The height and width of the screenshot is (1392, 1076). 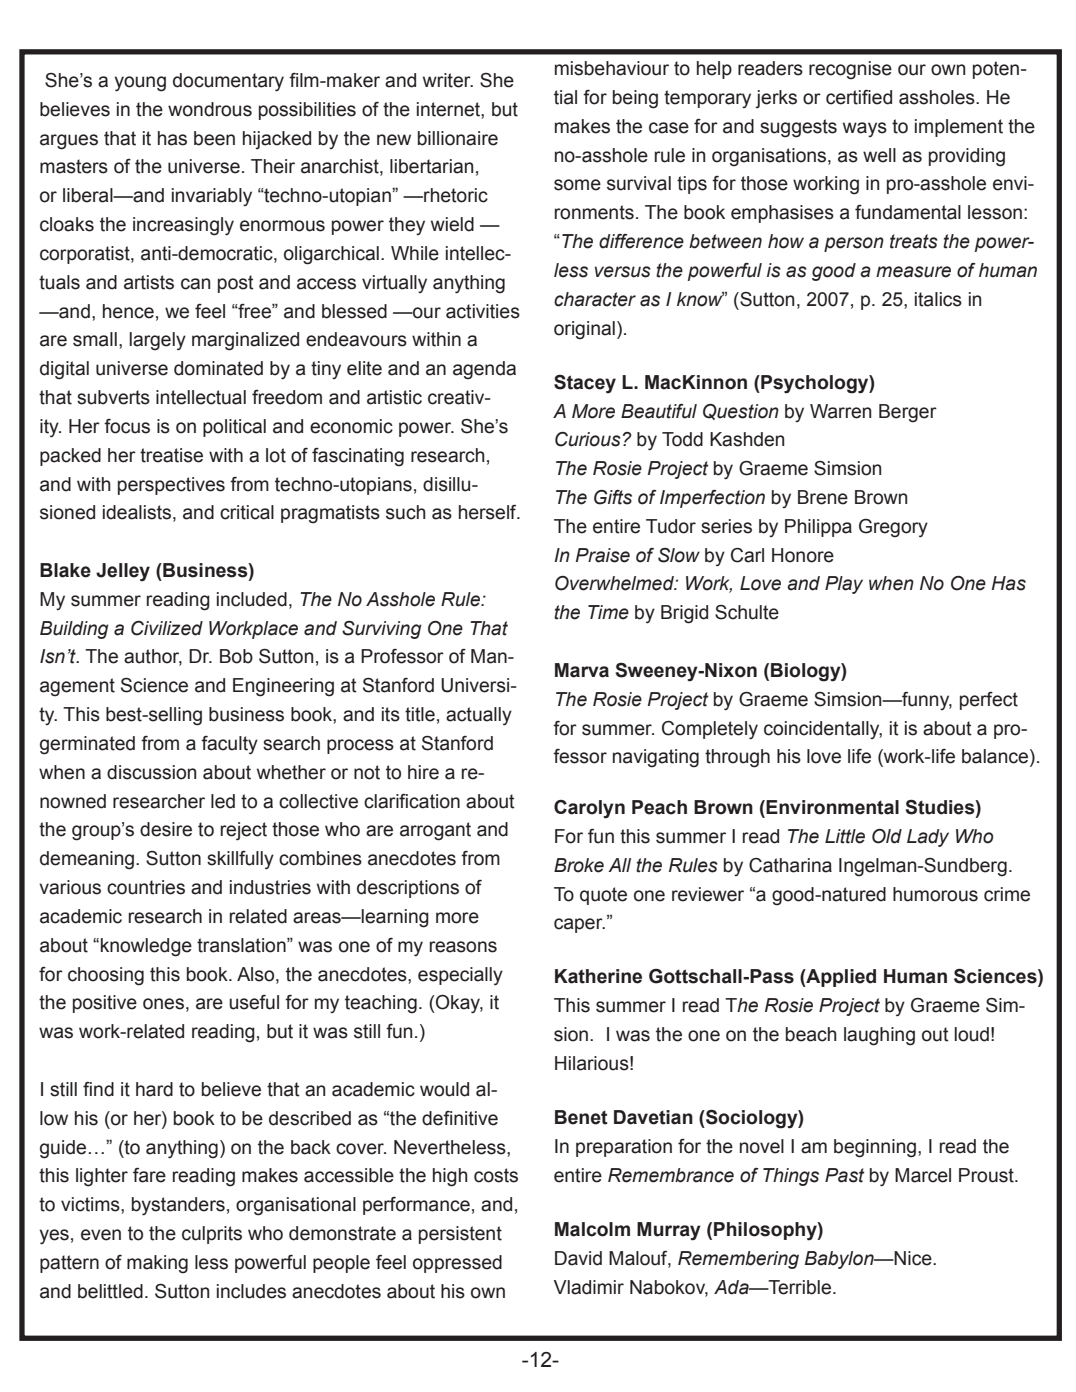 What do you see at coordinates (479, 716) in the screenshot?
I see `actually` at bounding box center [479, 716].
